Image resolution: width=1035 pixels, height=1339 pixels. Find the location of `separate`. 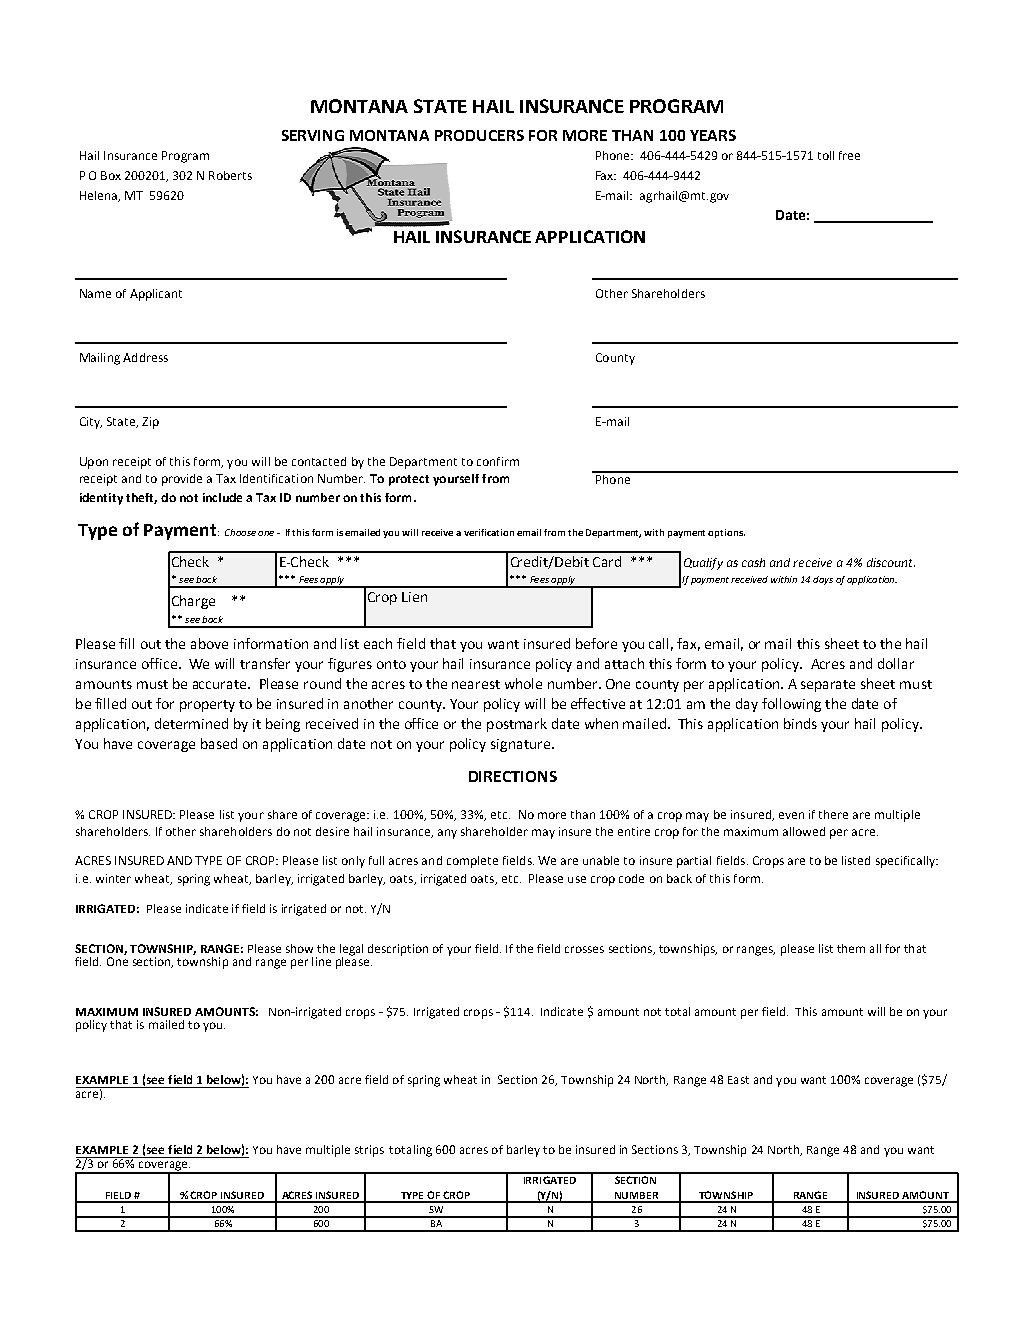

separate is located at coordinates (828, 686).
